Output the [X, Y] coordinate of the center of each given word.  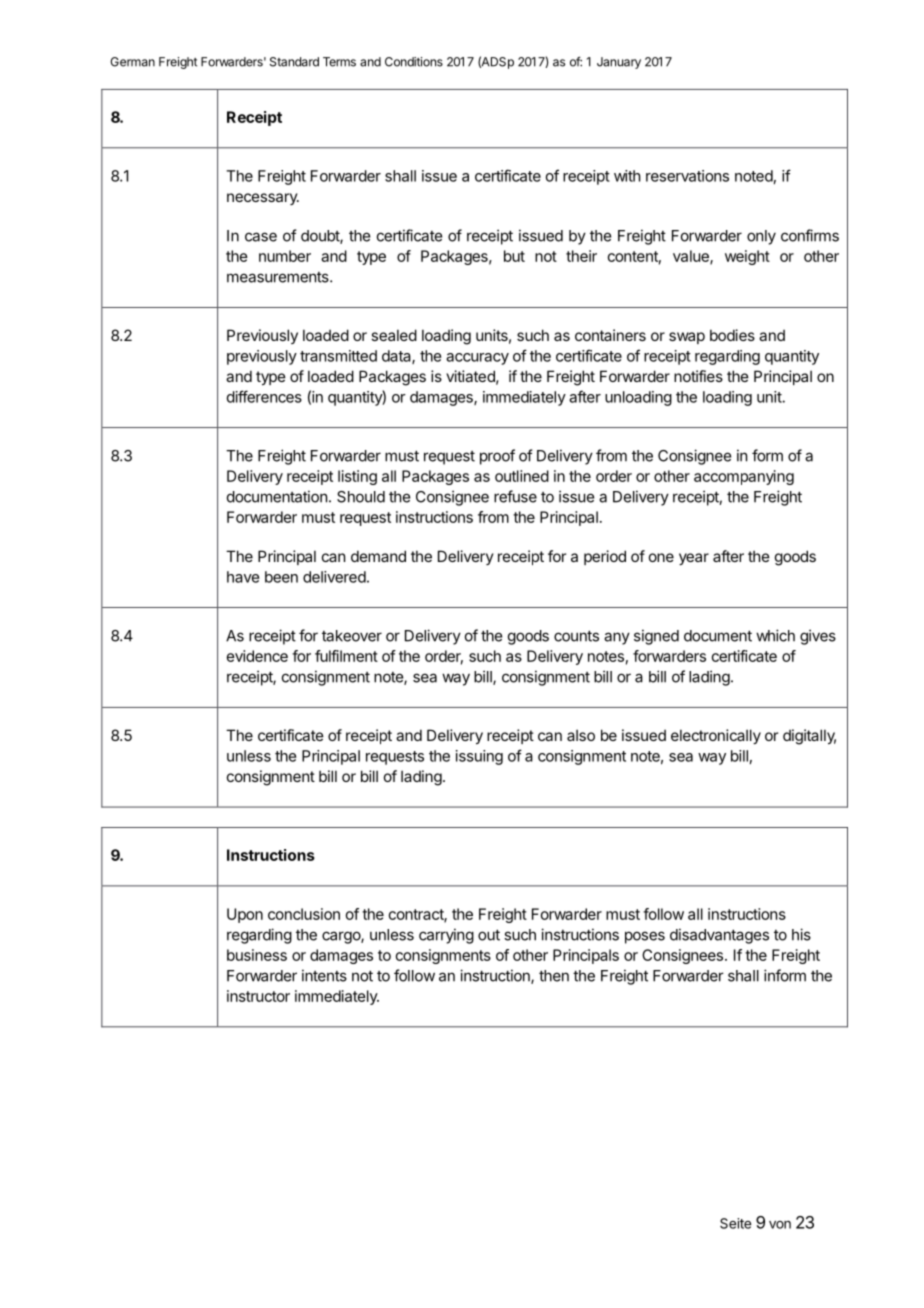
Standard [294, 62]
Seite [735, 1223]
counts [576, 636]
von [780, 1225]
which [775, 635]
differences [264, 396]
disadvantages [719, 936]
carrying [446, 936]
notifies [698, 376]
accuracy [477, 359]
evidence [257, 656]
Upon [245, 915]
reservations [687, 176]
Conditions [414, 62]
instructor [258, 996]
